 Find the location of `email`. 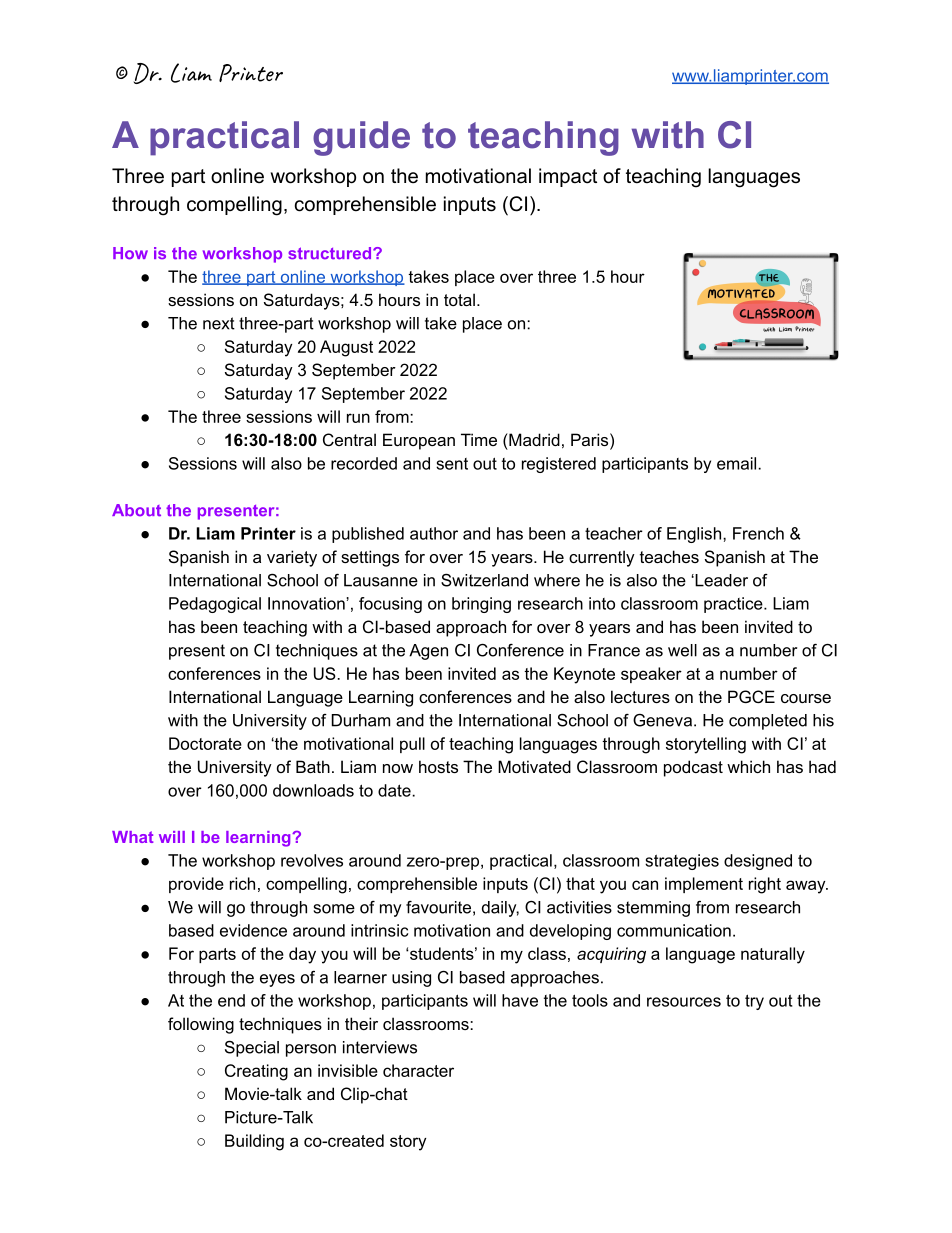

email is located at coordinates (738, 463).
